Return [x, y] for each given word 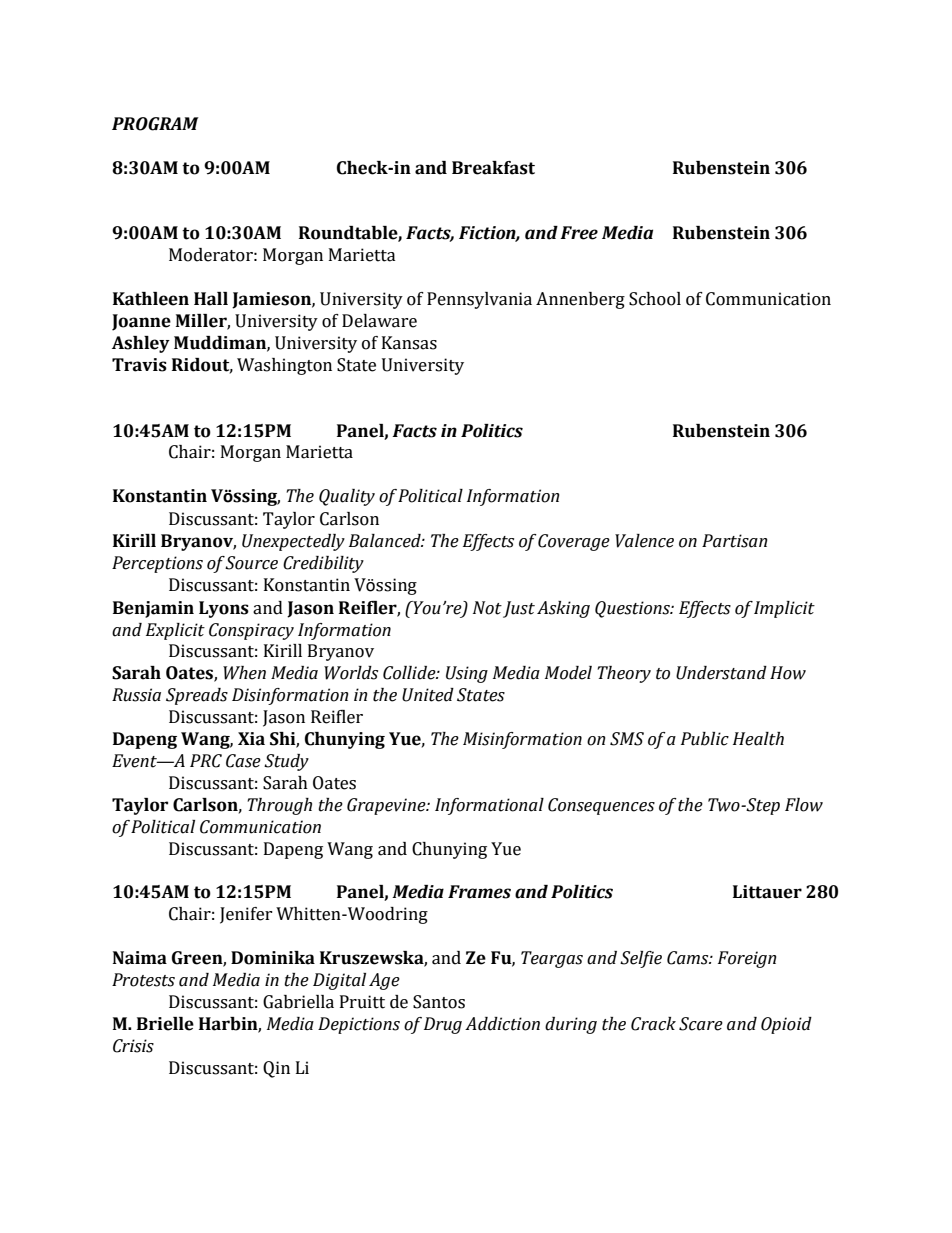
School [655, 299]
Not [487, 608]
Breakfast [493, 168]
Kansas [409, 343]
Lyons [224, 609]
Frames [479, 892]
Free [579, 233]
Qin [276, 1069]
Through [279, 806]
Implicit [784, 609]
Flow [804, 805]
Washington [284, 366]
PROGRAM [155, 124]
